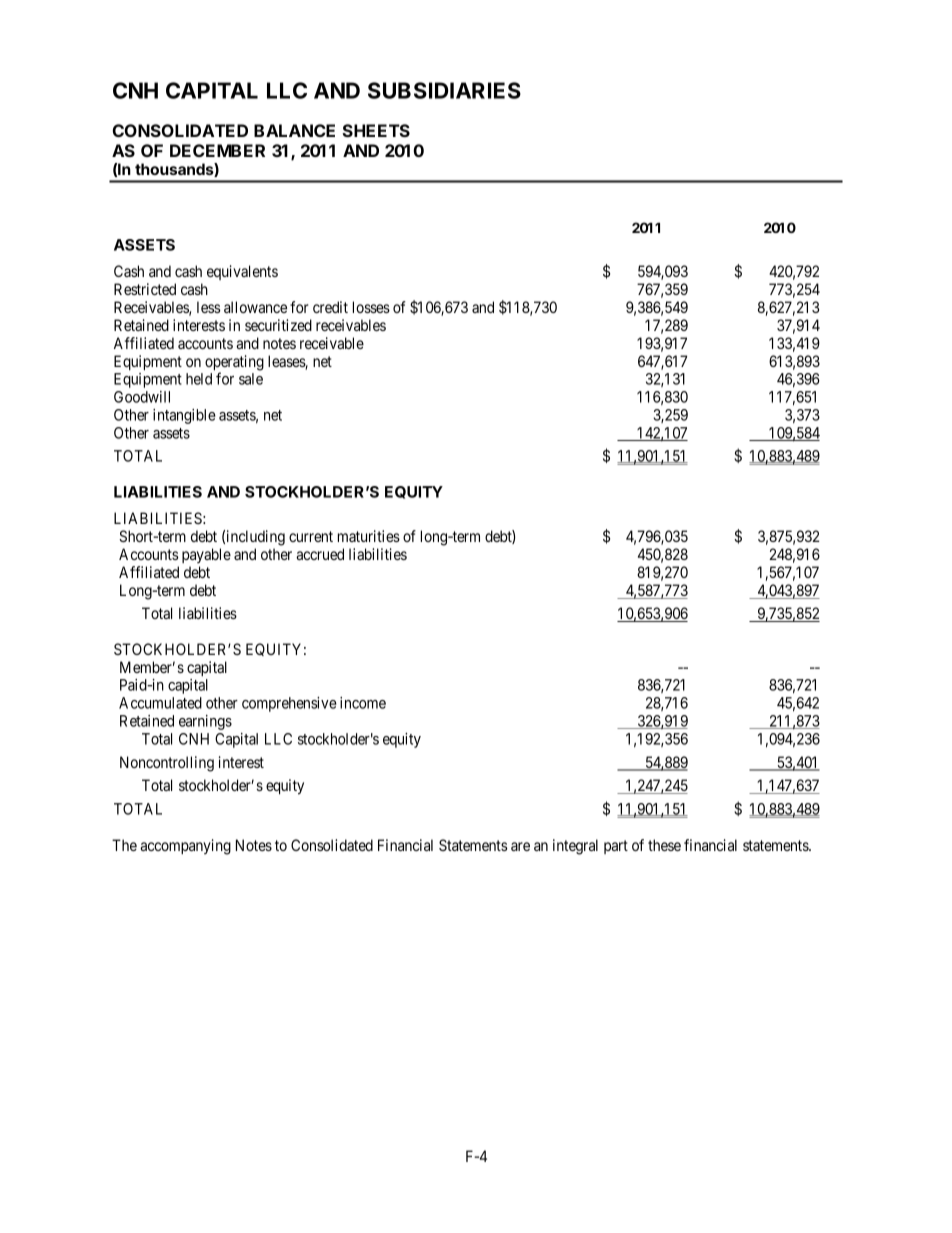 The height and width of the screenshot is (1233, 952). What do you see at coordinates (376, 130) in the screenshot?
I see `SHEETS` at bounding box center [376, 130].
